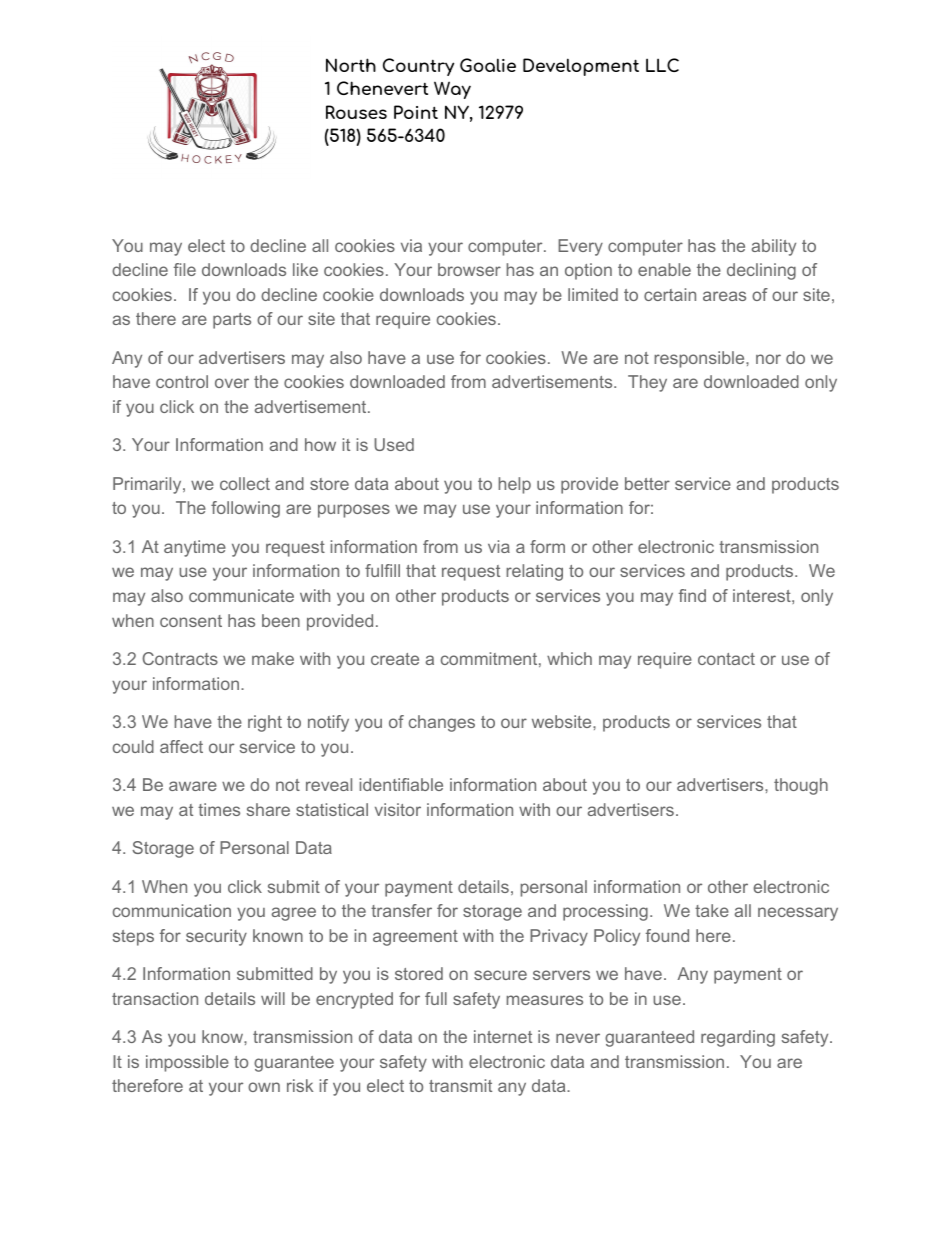 The height and width of the document is (1233, 952). I want to click on responsible, so click(700, 359).
